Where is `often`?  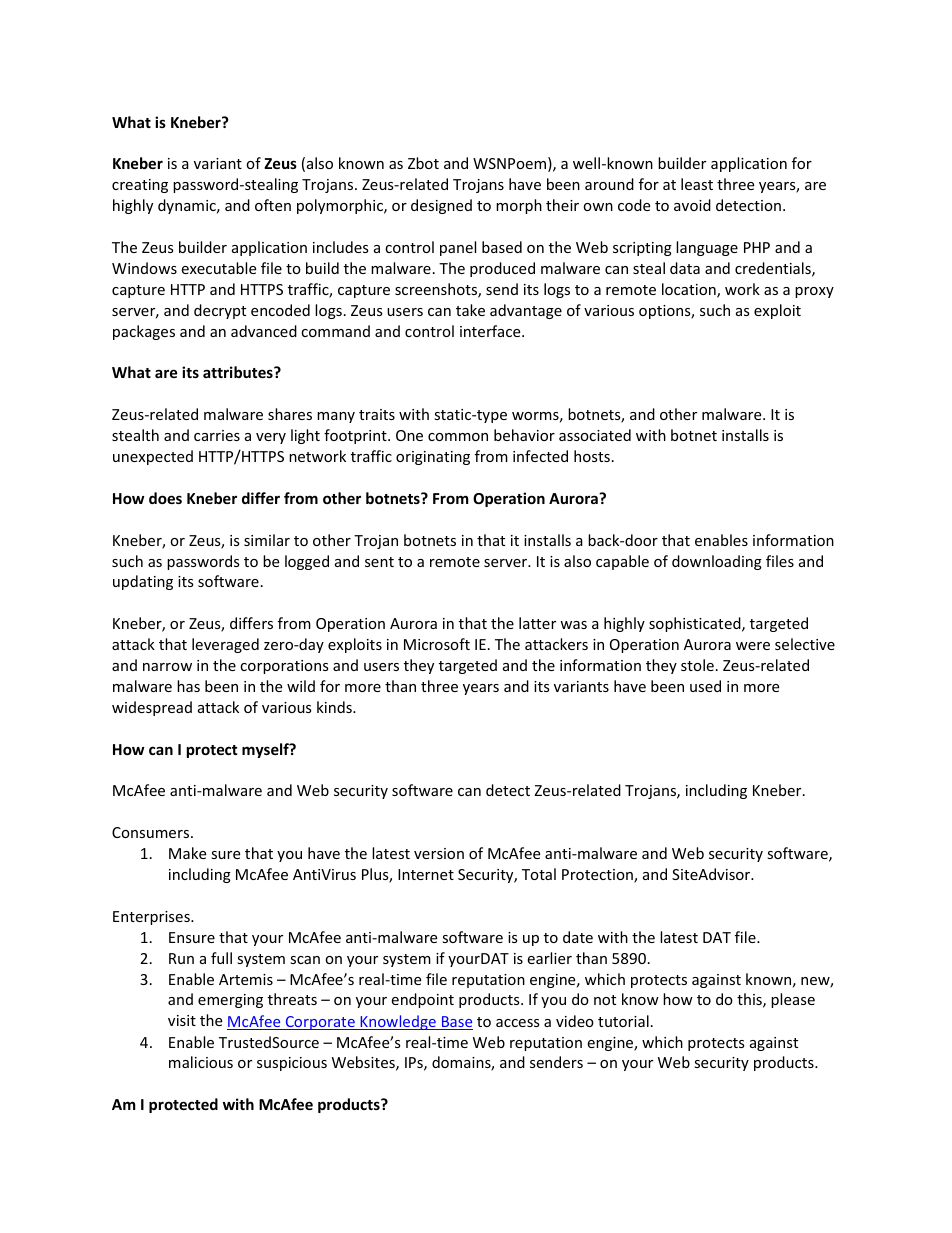
often is located at coordinates (273, 205).
